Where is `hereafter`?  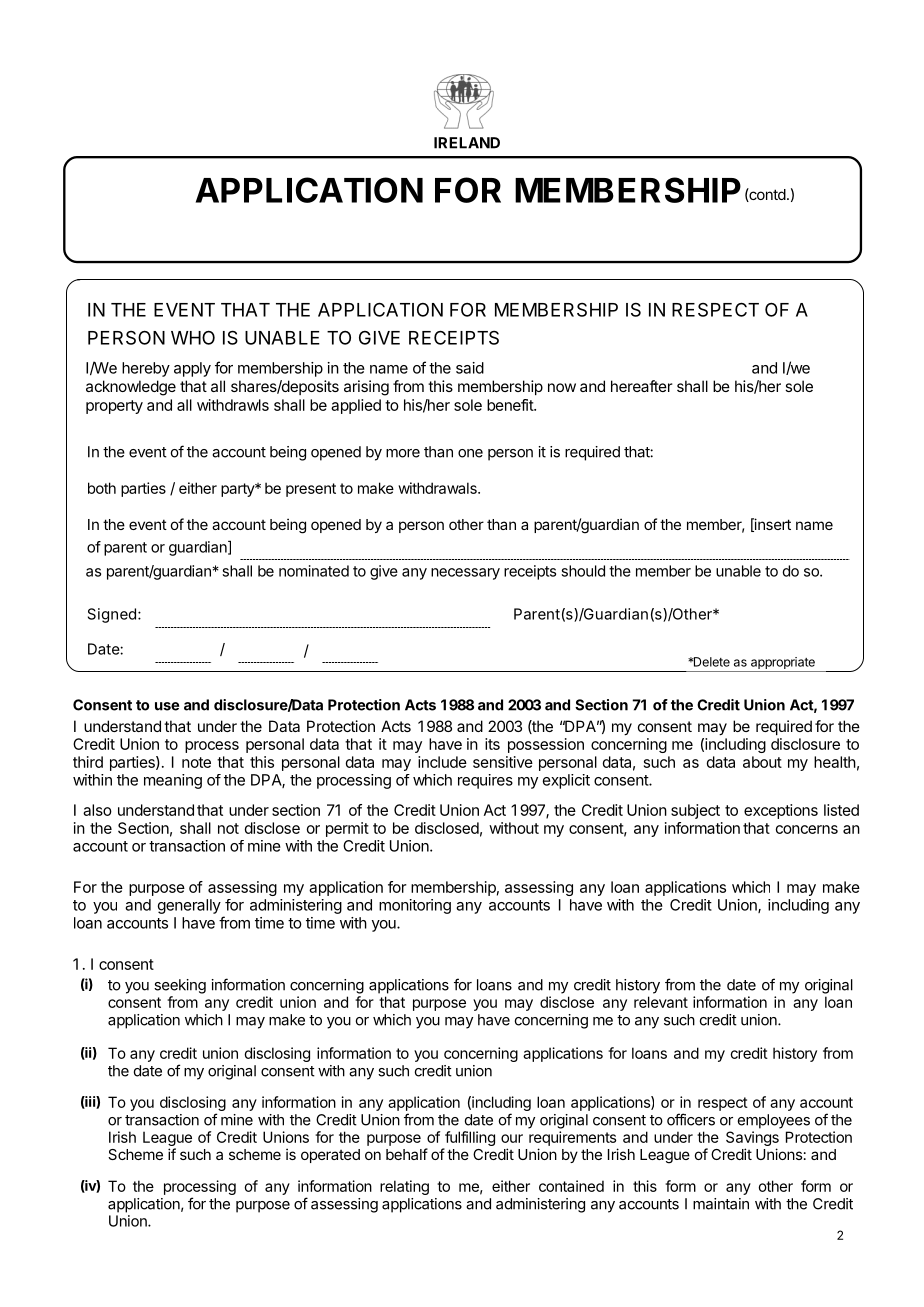 hereafter is located at coordinates (642, 386).
